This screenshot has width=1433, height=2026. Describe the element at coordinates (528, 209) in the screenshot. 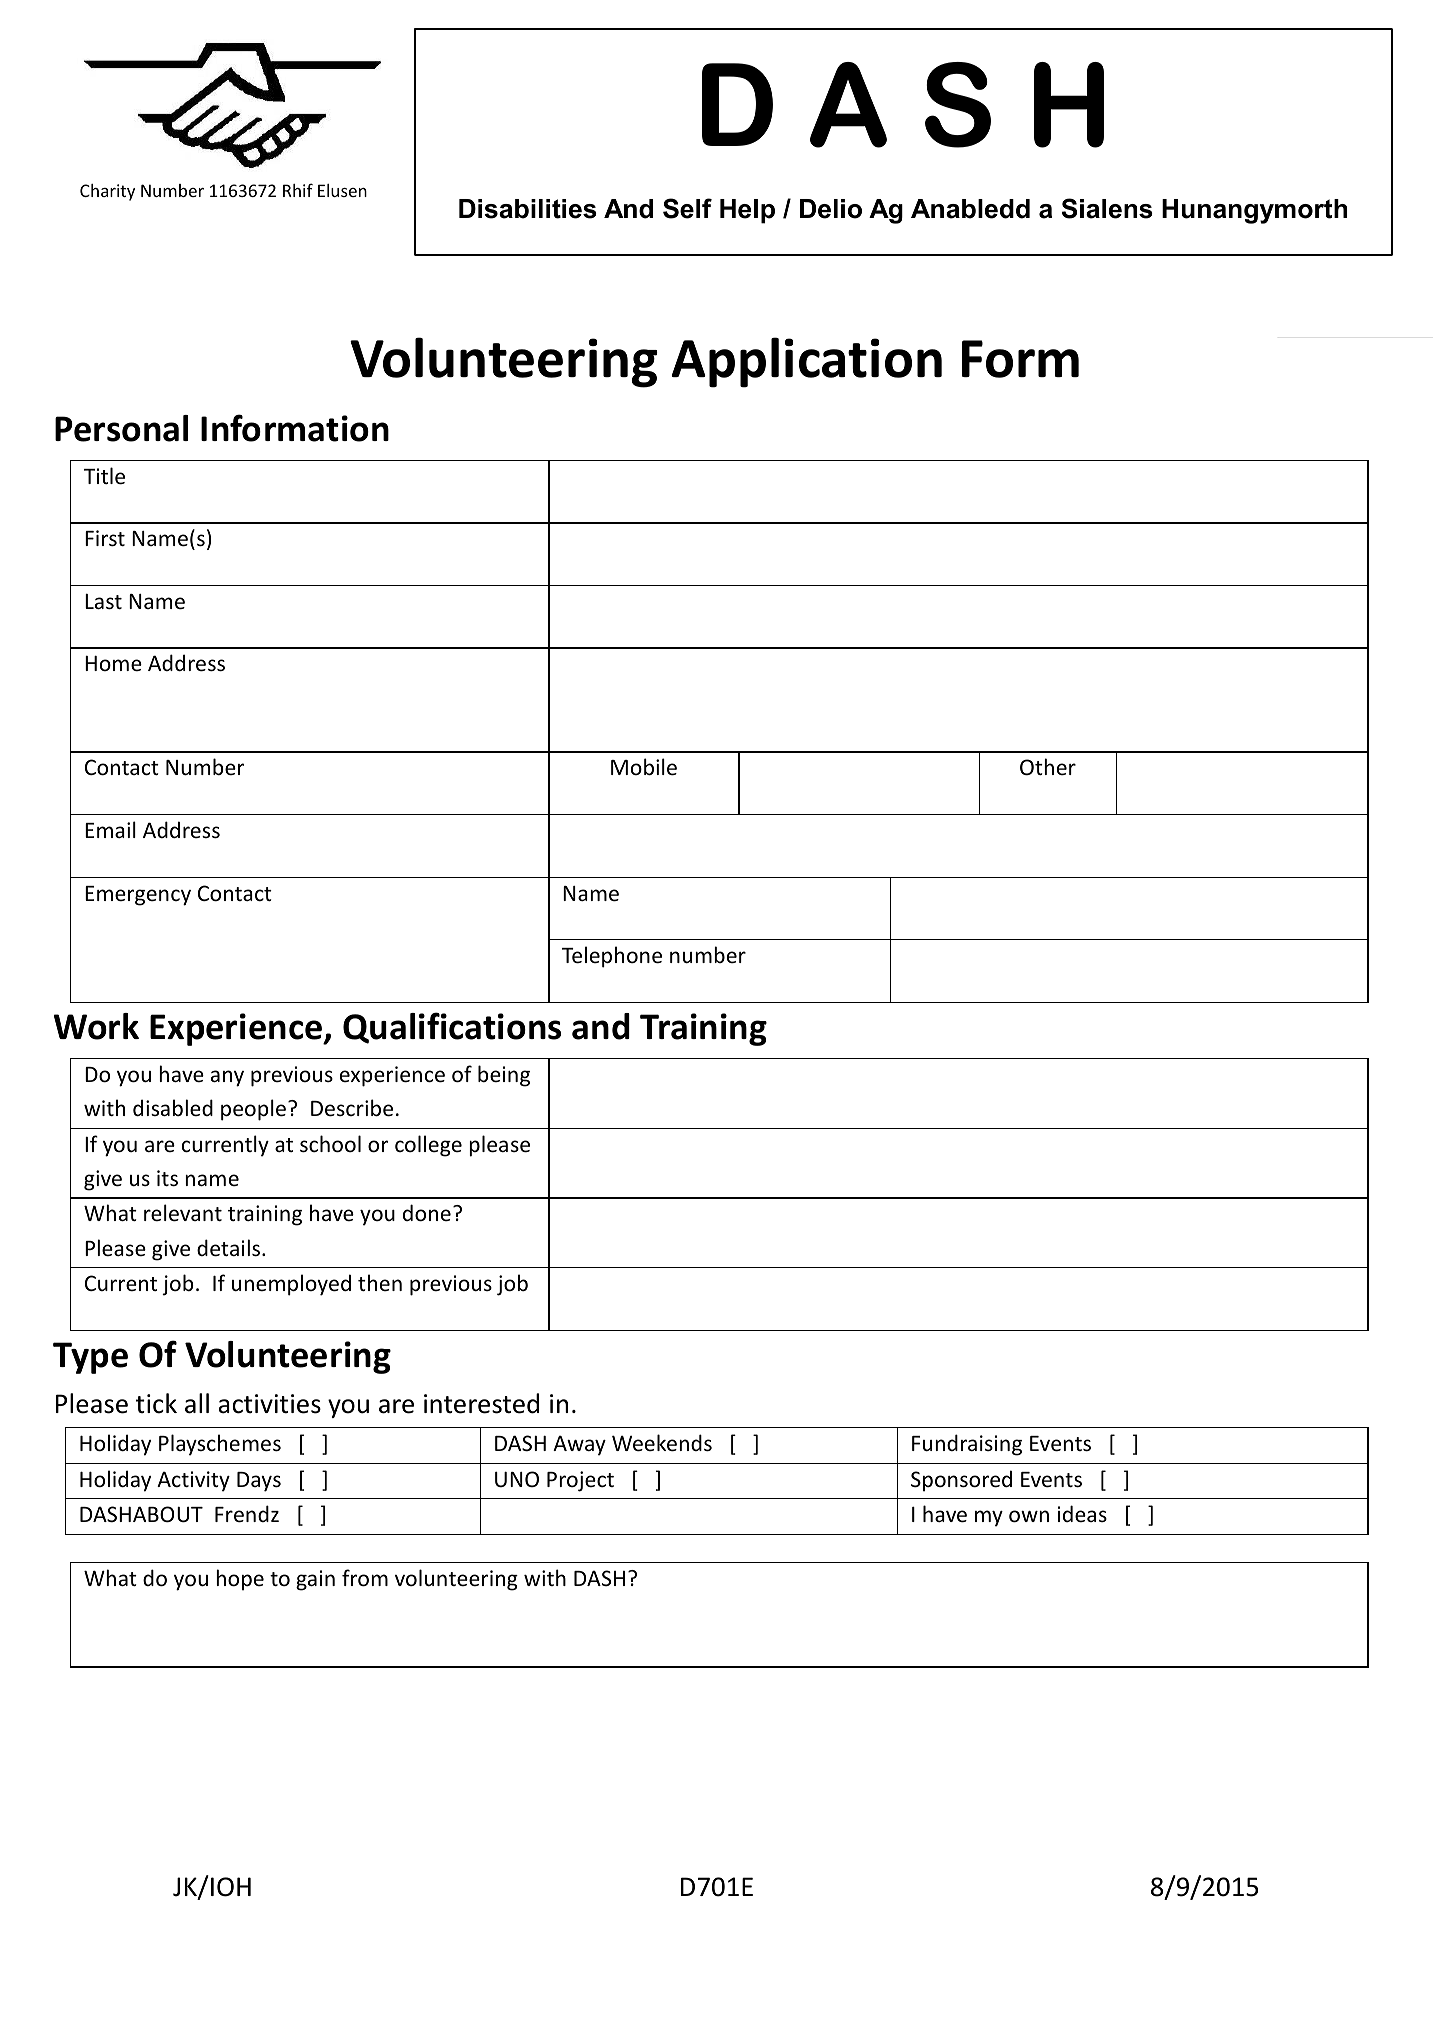

I see `Disabilities` at that location.
